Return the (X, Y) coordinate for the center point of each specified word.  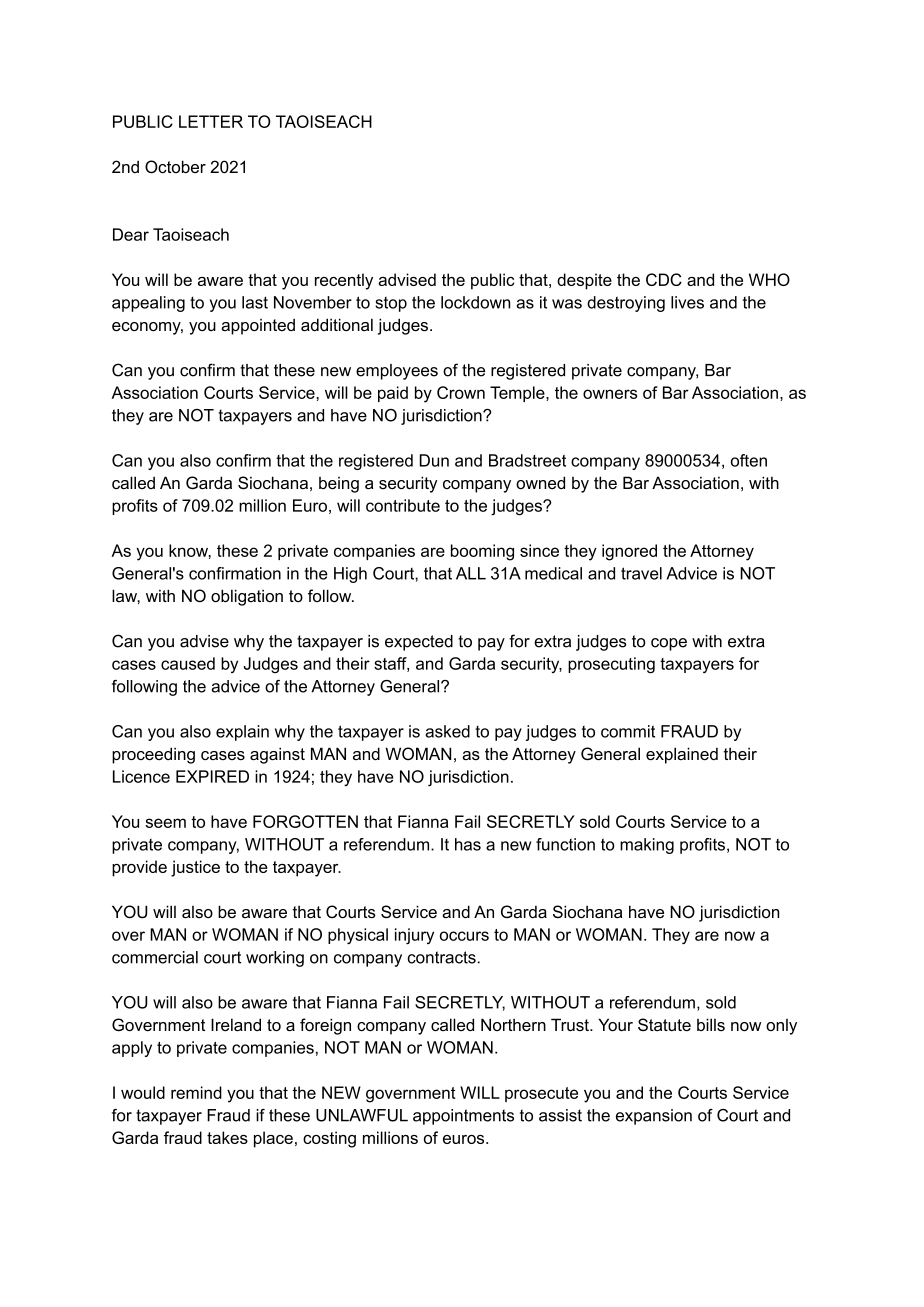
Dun (434, 460)
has (468, 844)
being (339, 485)
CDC (664, 279)
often (749, 460)
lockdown (475, 302)
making (647, 846)
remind (196, 1092)
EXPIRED (212, 776)
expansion (654, 1117)
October (175, 167)
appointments (463, 1117)
